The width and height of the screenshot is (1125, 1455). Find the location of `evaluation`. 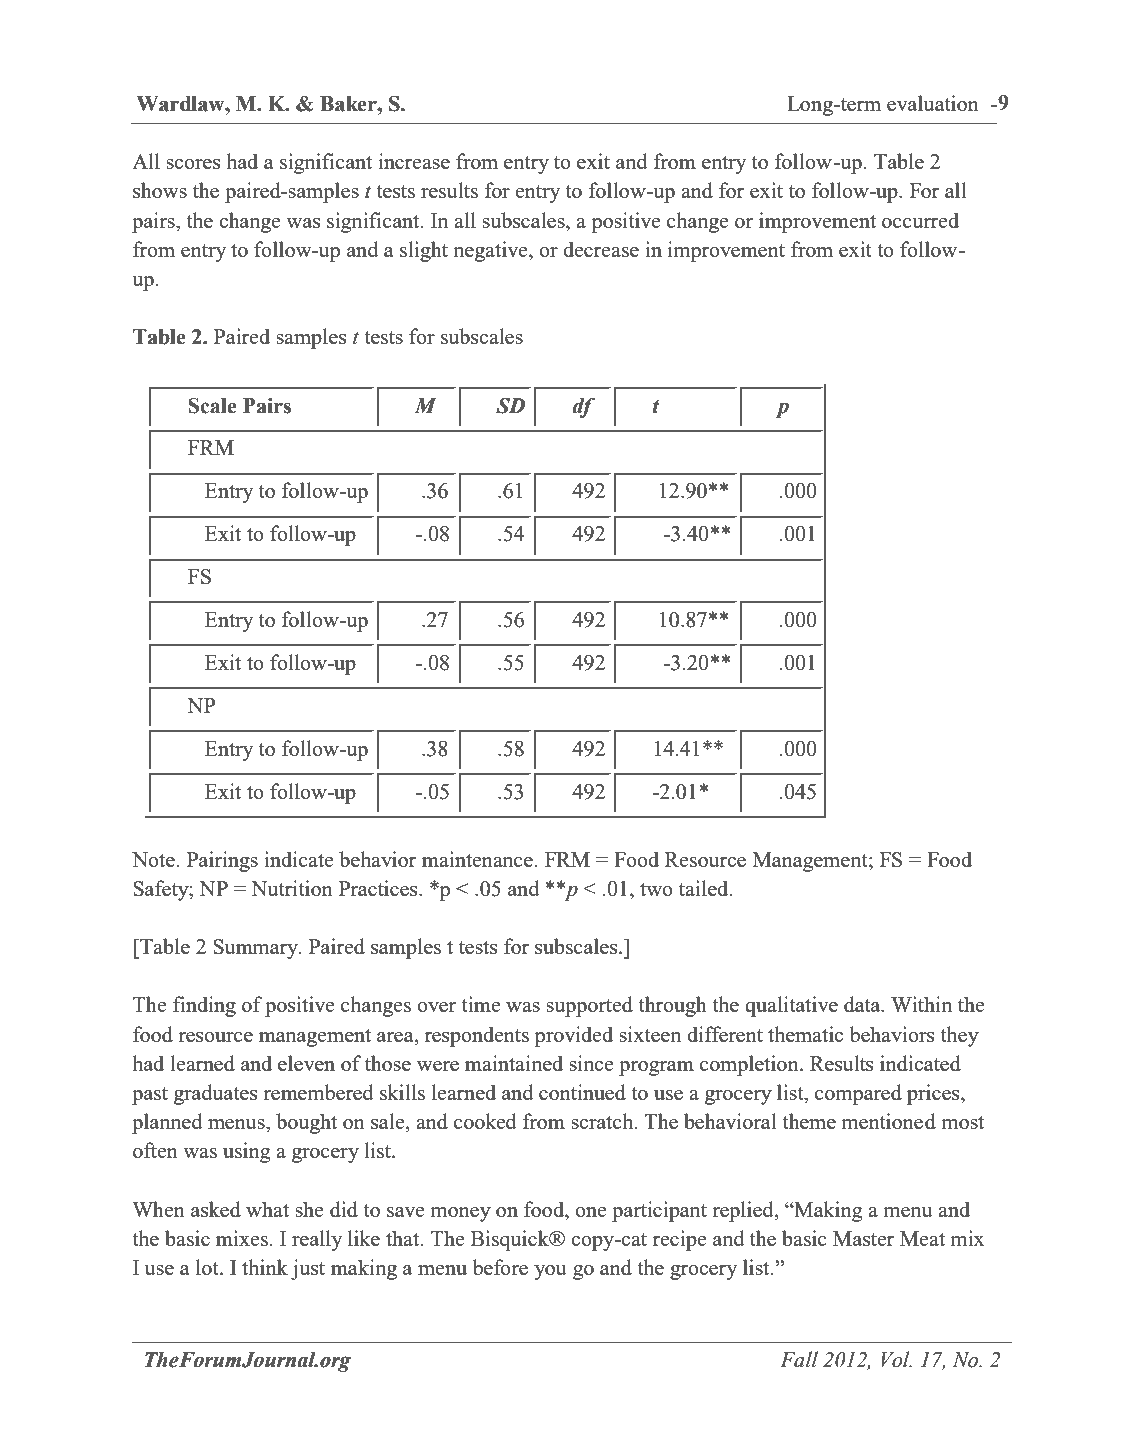

evaluation is located at coordinates (933, 103).
